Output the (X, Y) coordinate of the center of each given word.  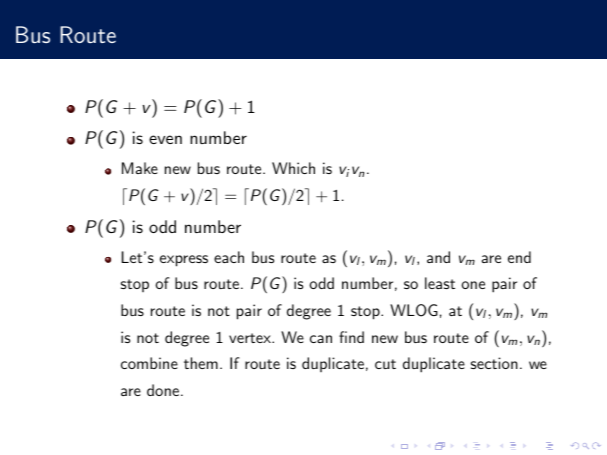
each (229, 257)
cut (385, 364)
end (519, 257)
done (163, 390)
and (438, 257)
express (184, 261)
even (165, 139)
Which (293, 168)
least (440, 283)
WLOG (414, 310)
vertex (251, 338)
